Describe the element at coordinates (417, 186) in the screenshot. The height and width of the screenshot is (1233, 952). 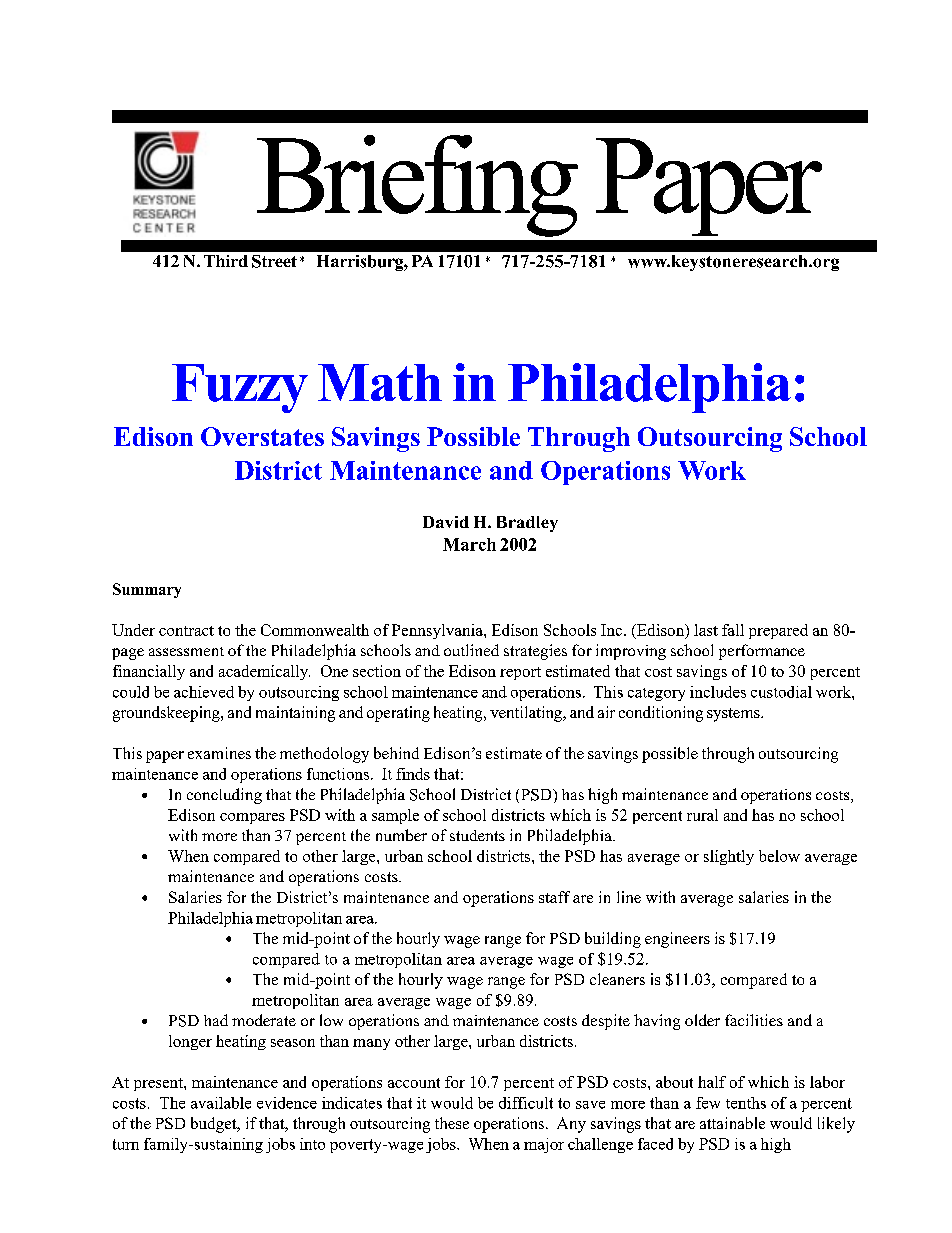
I see `Briefing` at that location.
